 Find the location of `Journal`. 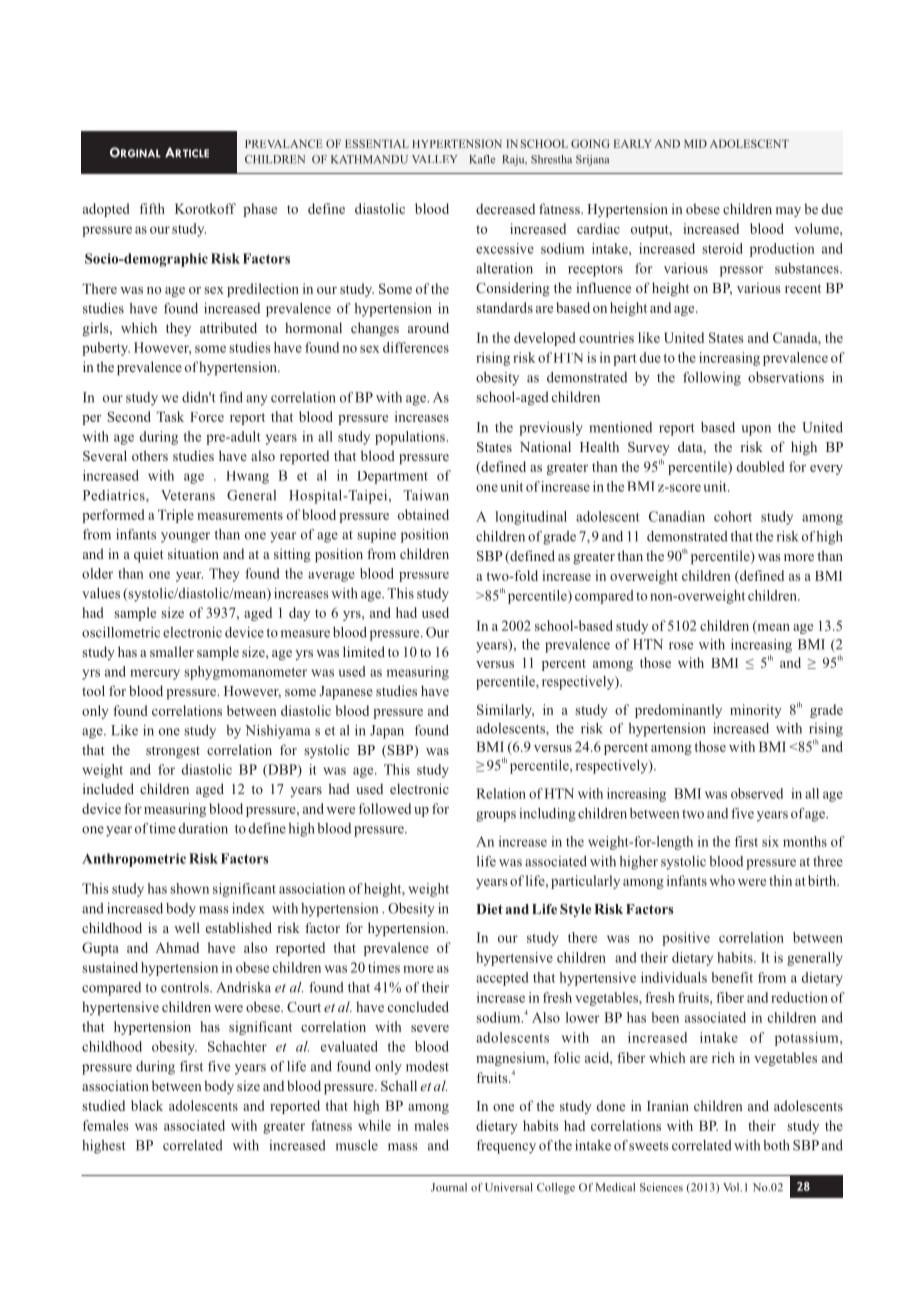

Journal is located at coordinates (449, 1187).
